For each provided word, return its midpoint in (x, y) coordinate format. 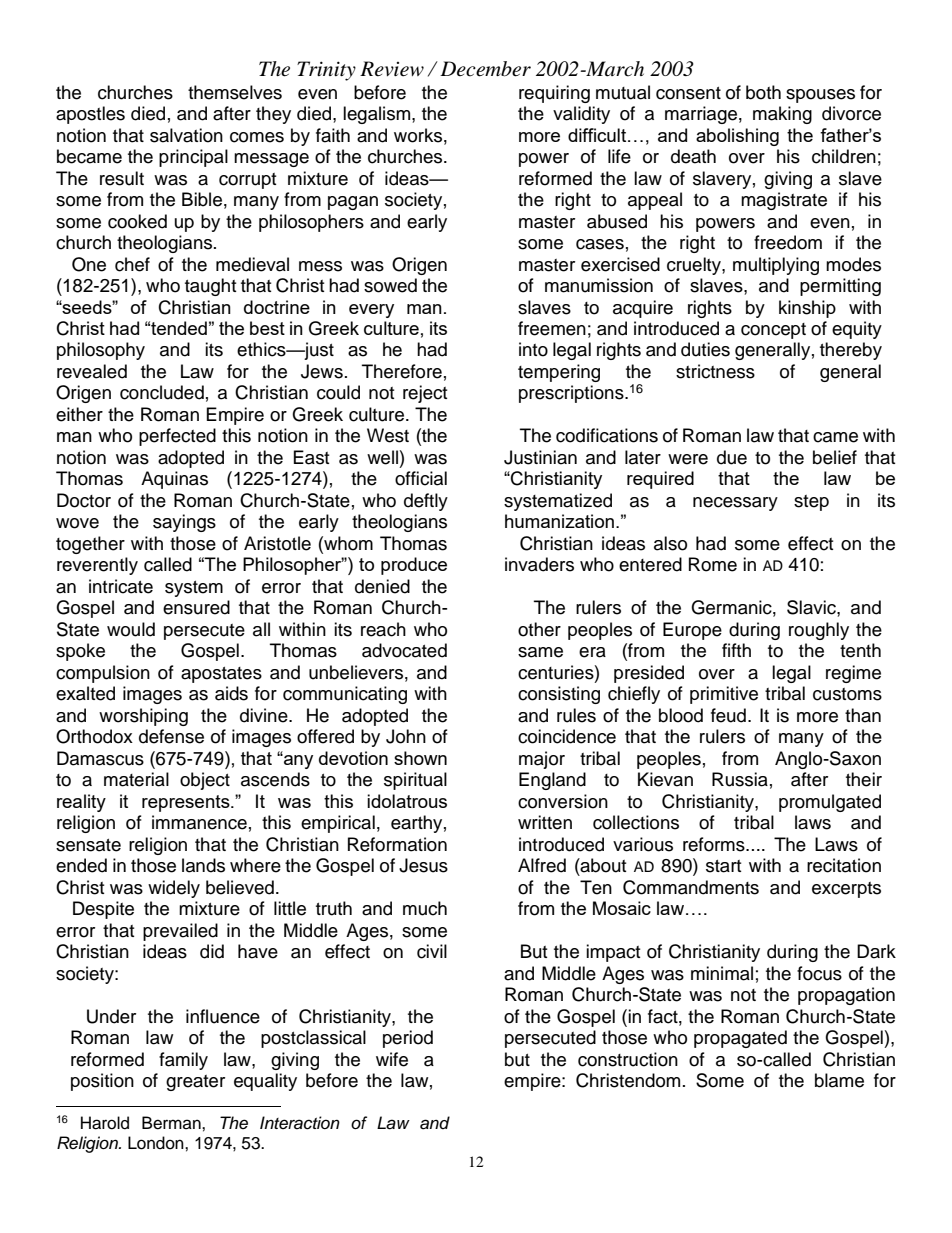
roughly (819, 631)
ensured (196, 607)
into (533, 349)
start (723, 866)
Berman (172, 1123)
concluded (162, 392)
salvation (186, 135)
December (485, 69)
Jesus (423, 865)
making (782, 115)
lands (203, 865)
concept (773, 331)
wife (392, 1059)
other (539, 629)
